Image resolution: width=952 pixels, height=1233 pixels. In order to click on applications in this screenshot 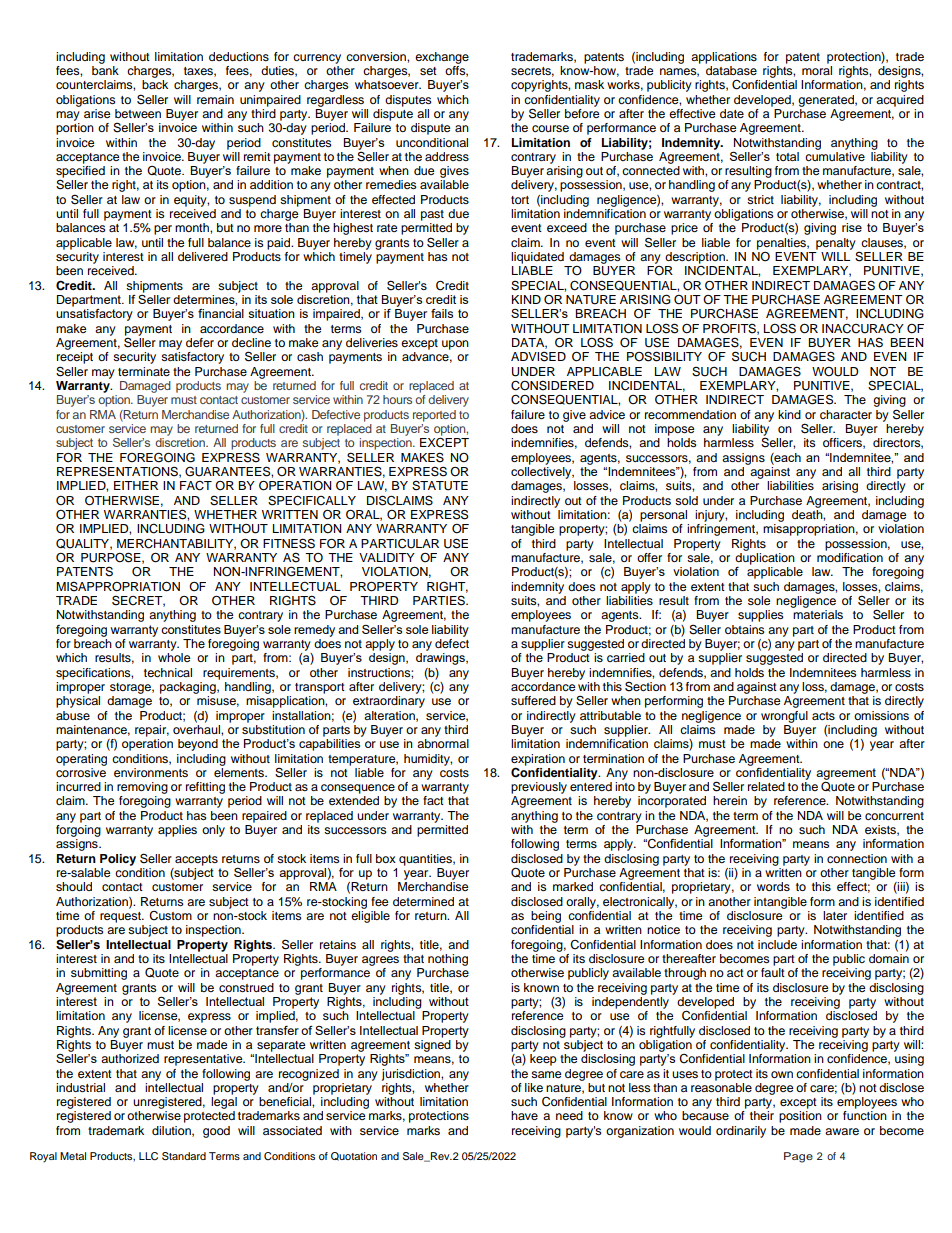, I will do `click(724, 58)`.
